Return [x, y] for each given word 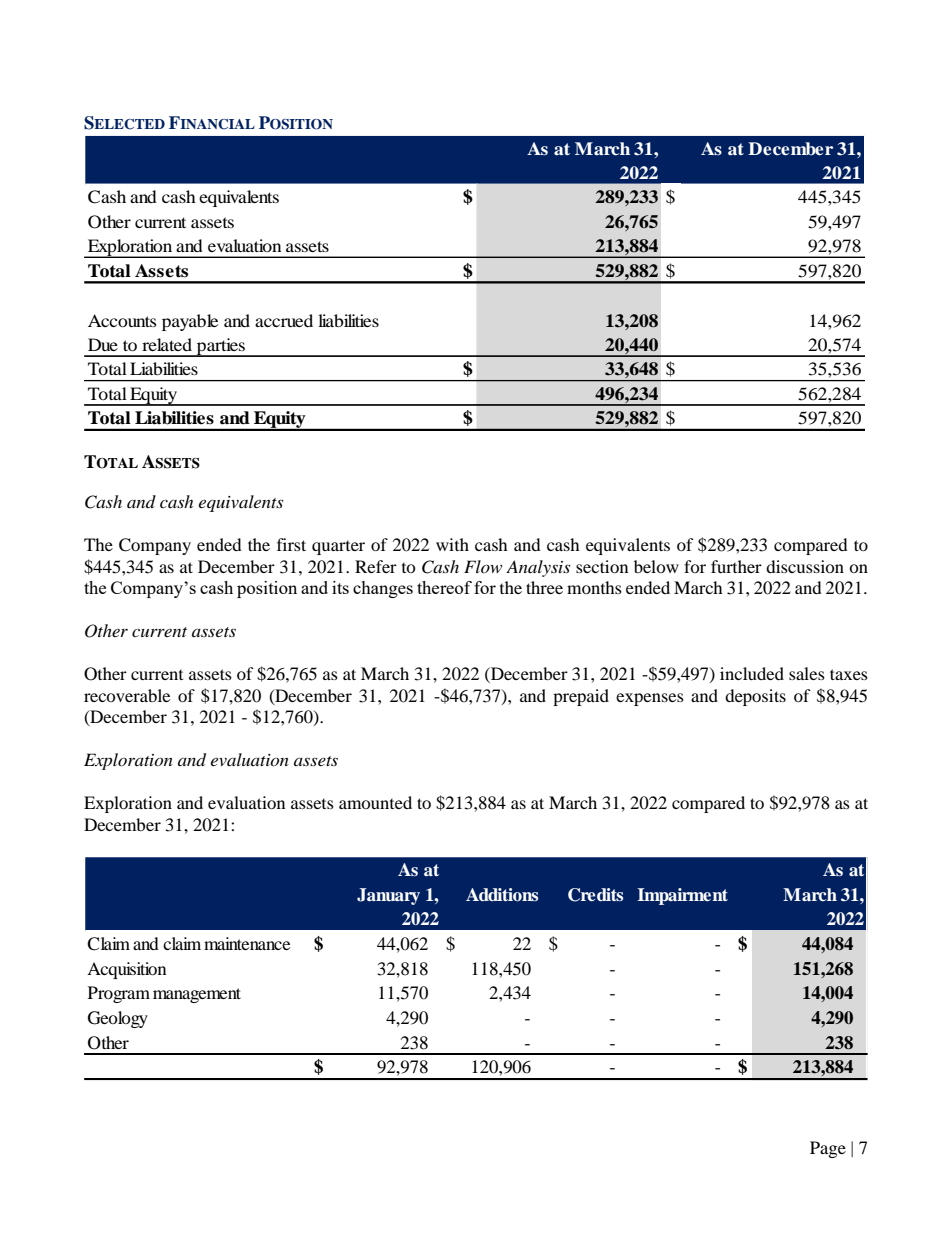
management [197, 995]
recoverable [127, 695]
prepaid [581, 697]
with [452, 544]
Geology [118, 1019]
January [388, 896]
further [736, 566]
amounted [375, 802]
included [752, 673]
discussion [805, 566]
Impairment [682, 896]
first [291, 544]
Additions [502, 895]
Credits [595, 895]
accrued [284, 320]
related [167, 344]
